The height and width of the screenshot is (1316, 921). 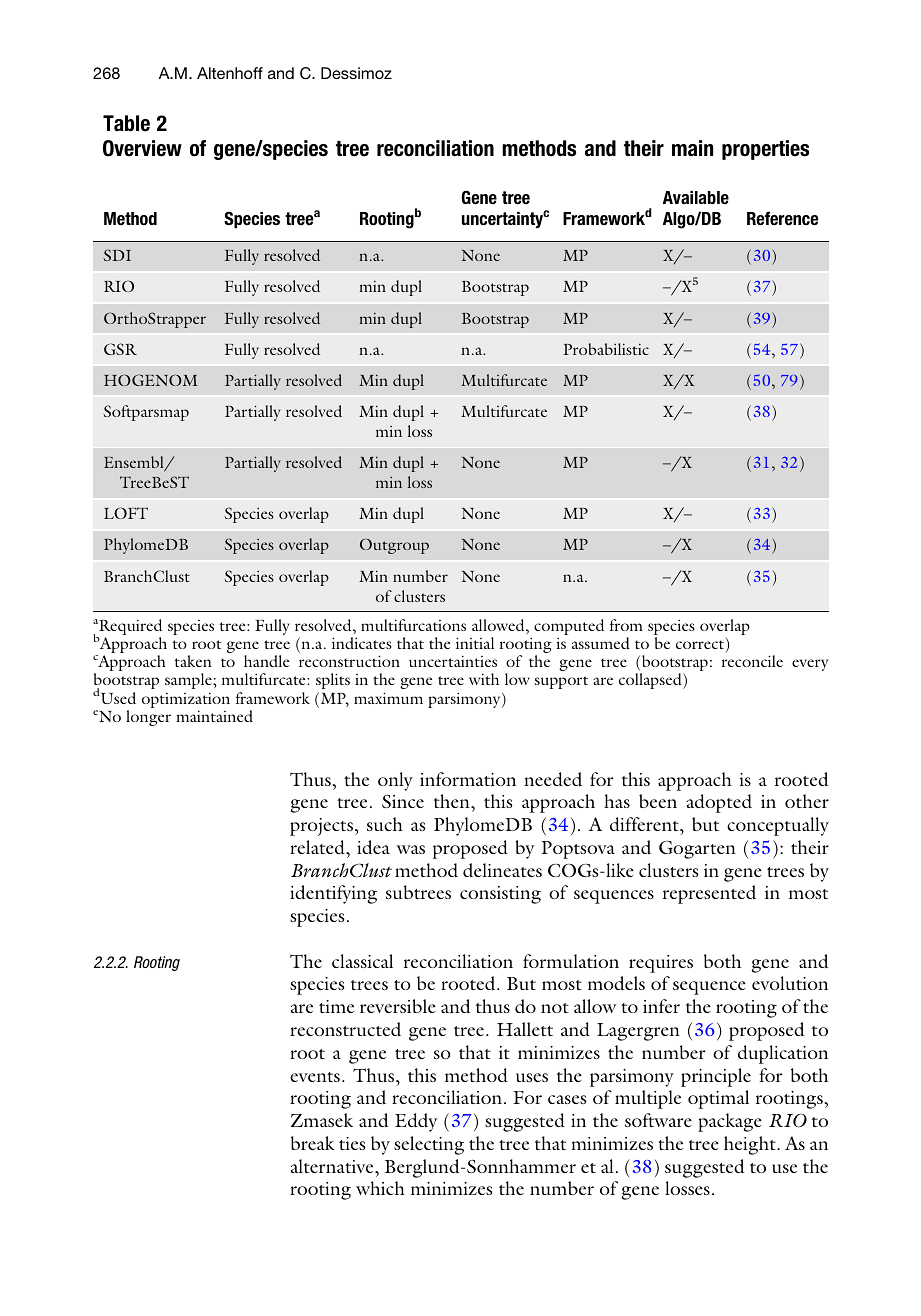 I want to click on then, so click(x=453, y=801).
